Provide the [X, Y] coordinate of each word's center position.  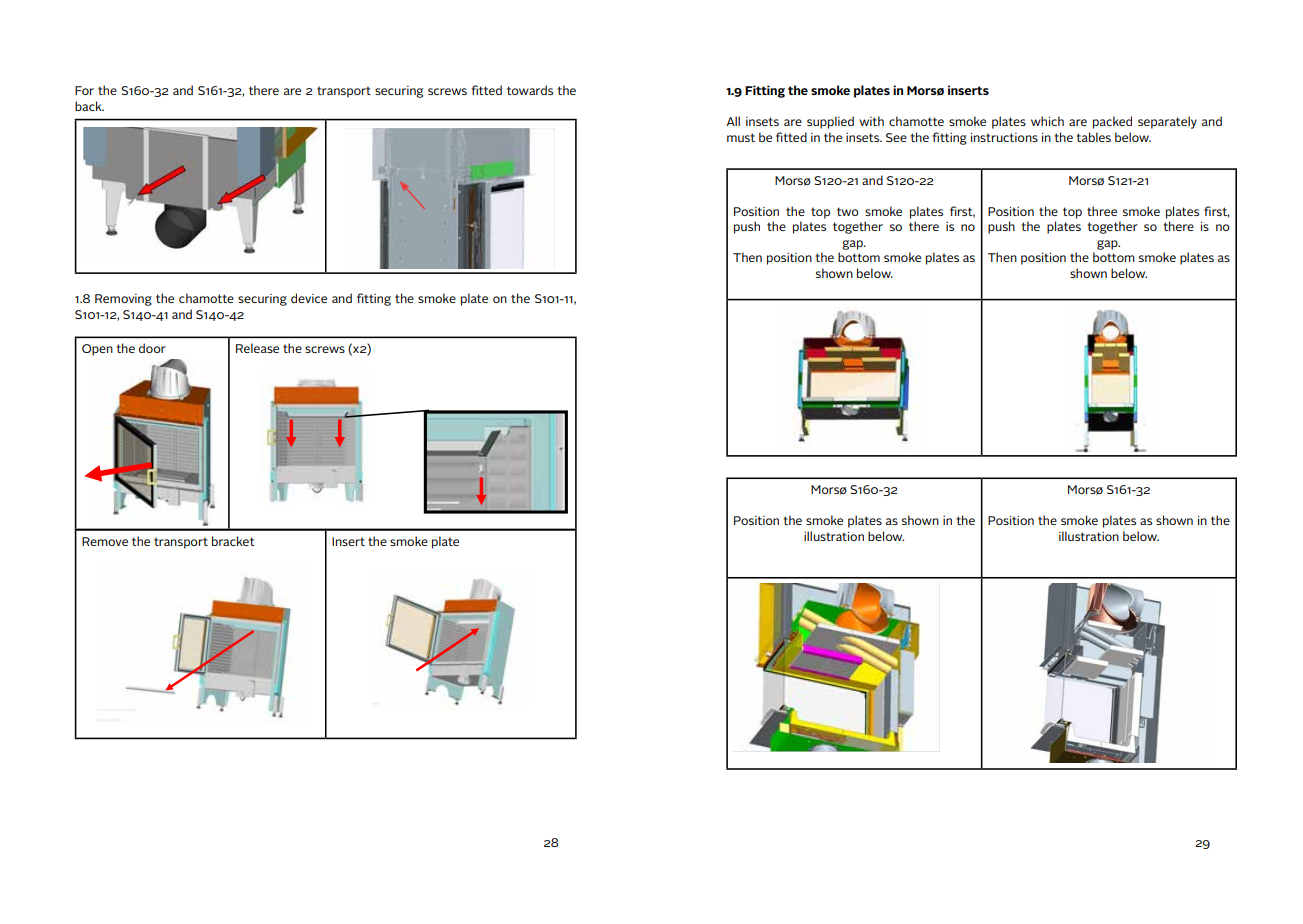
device [309, 298]
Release [257, 348]
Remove [105, 541]
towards [530, 90]
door [152, 348]
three [1102, 211]
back [89, 106]
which [1047, 121]
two [848, 211]
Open [97, 350]
